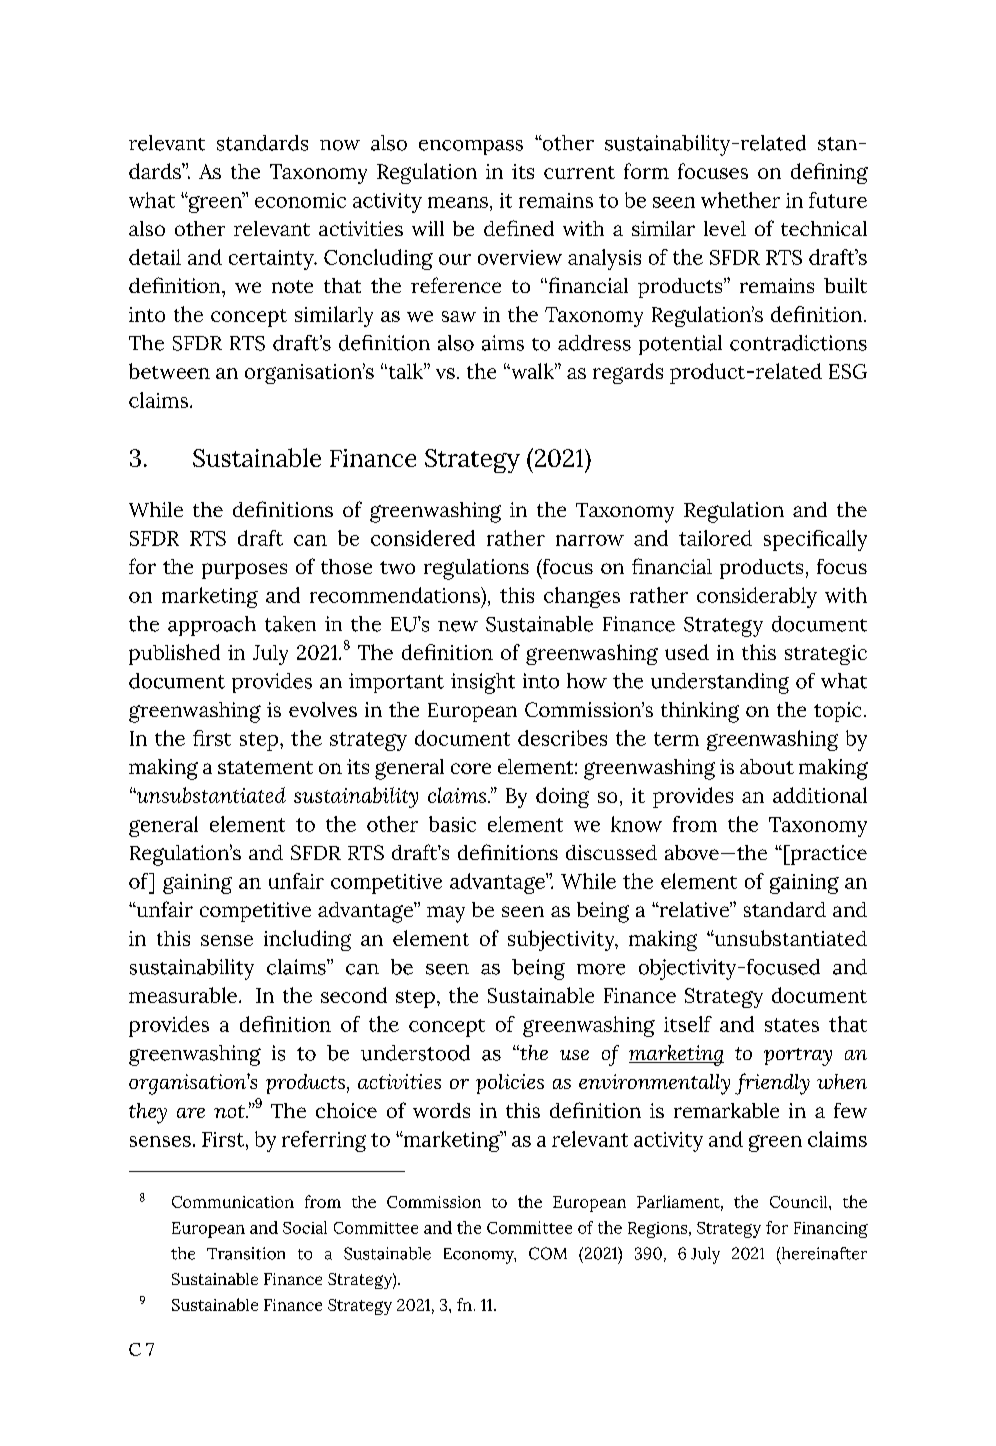 The width and height of the screenshot is (996, 1446). What do you see at coordinates (169, 371) in the screenshot?
I see `between` at bounding box center [169, 371].
